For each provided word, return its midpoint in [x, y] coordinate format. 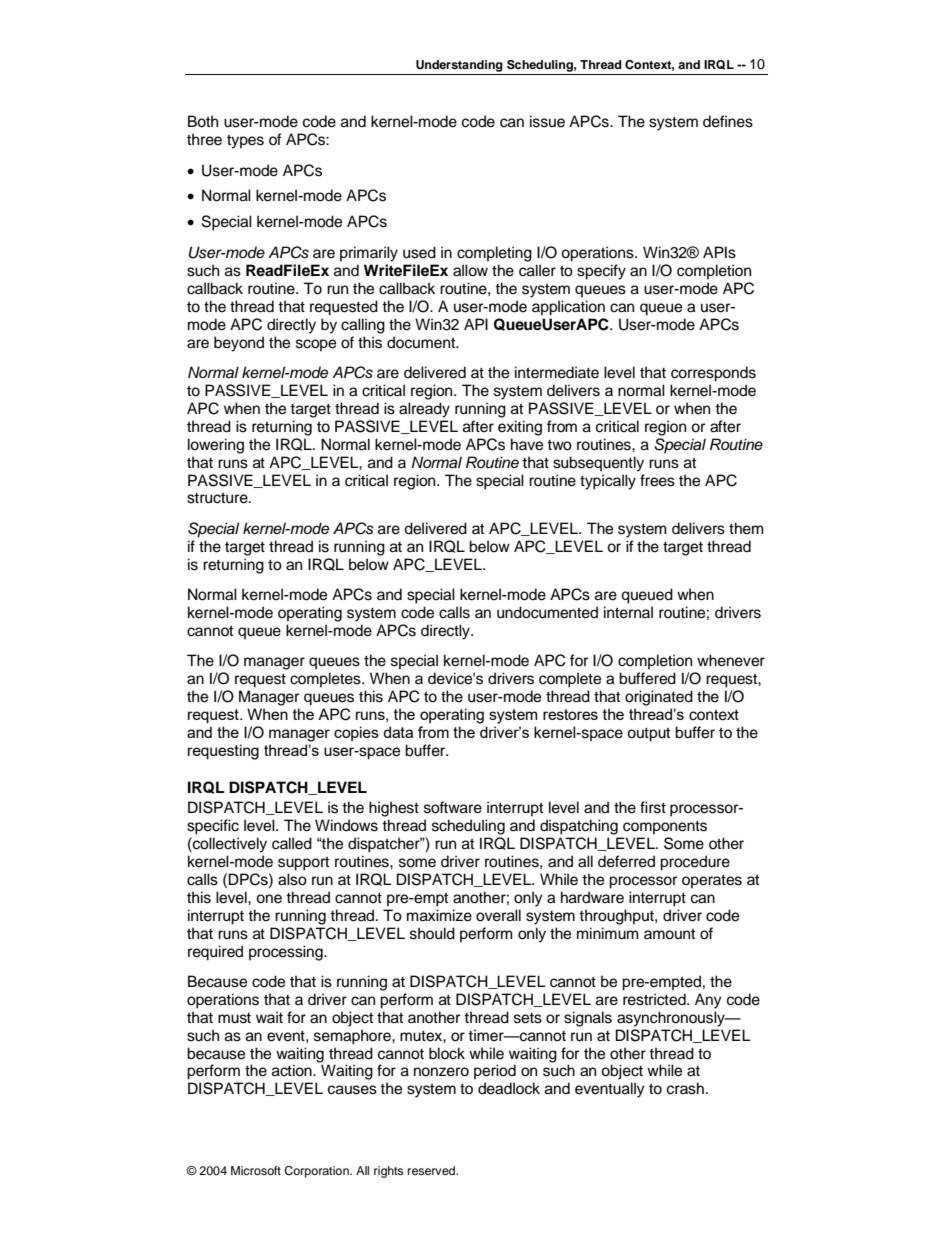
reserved [433, 1170]
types [245, 141]
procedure [695, 863]
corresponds [713, 374]
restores [570, 714]
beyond [239, 344]
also [292, 879]
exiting [520, 428]
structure [218, 498]
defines [728, 121]
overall [498, 915]
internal [628, 612]
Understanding [459, 66]
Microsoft [256, 1170]
